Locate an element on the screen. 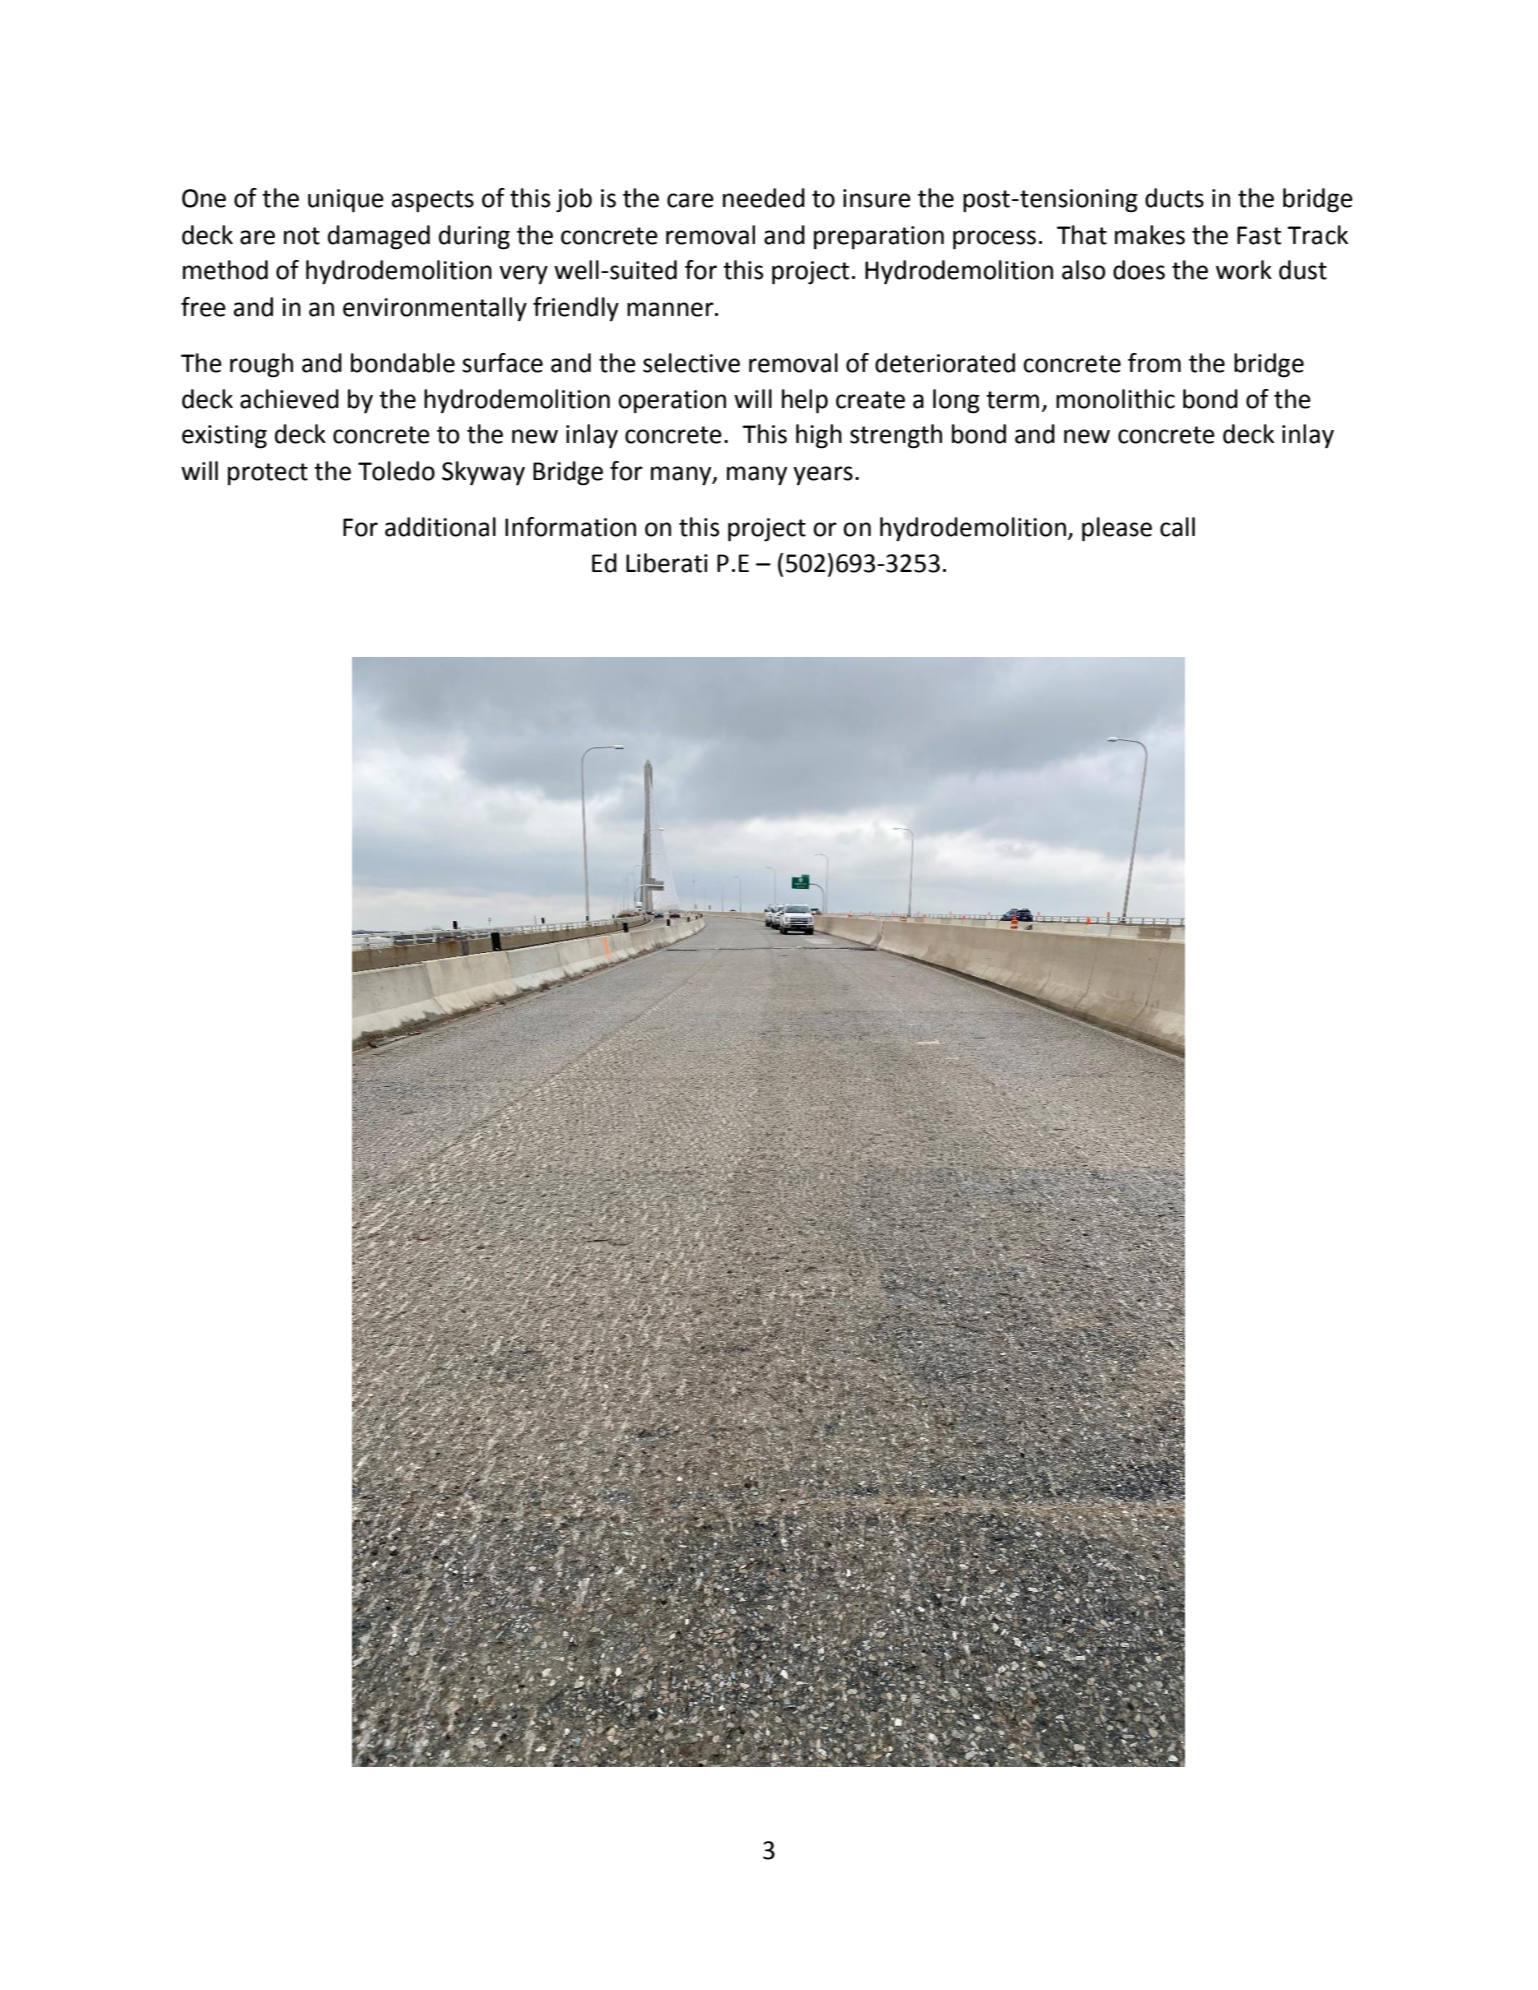  additional is located at coordinates (440, 527).
